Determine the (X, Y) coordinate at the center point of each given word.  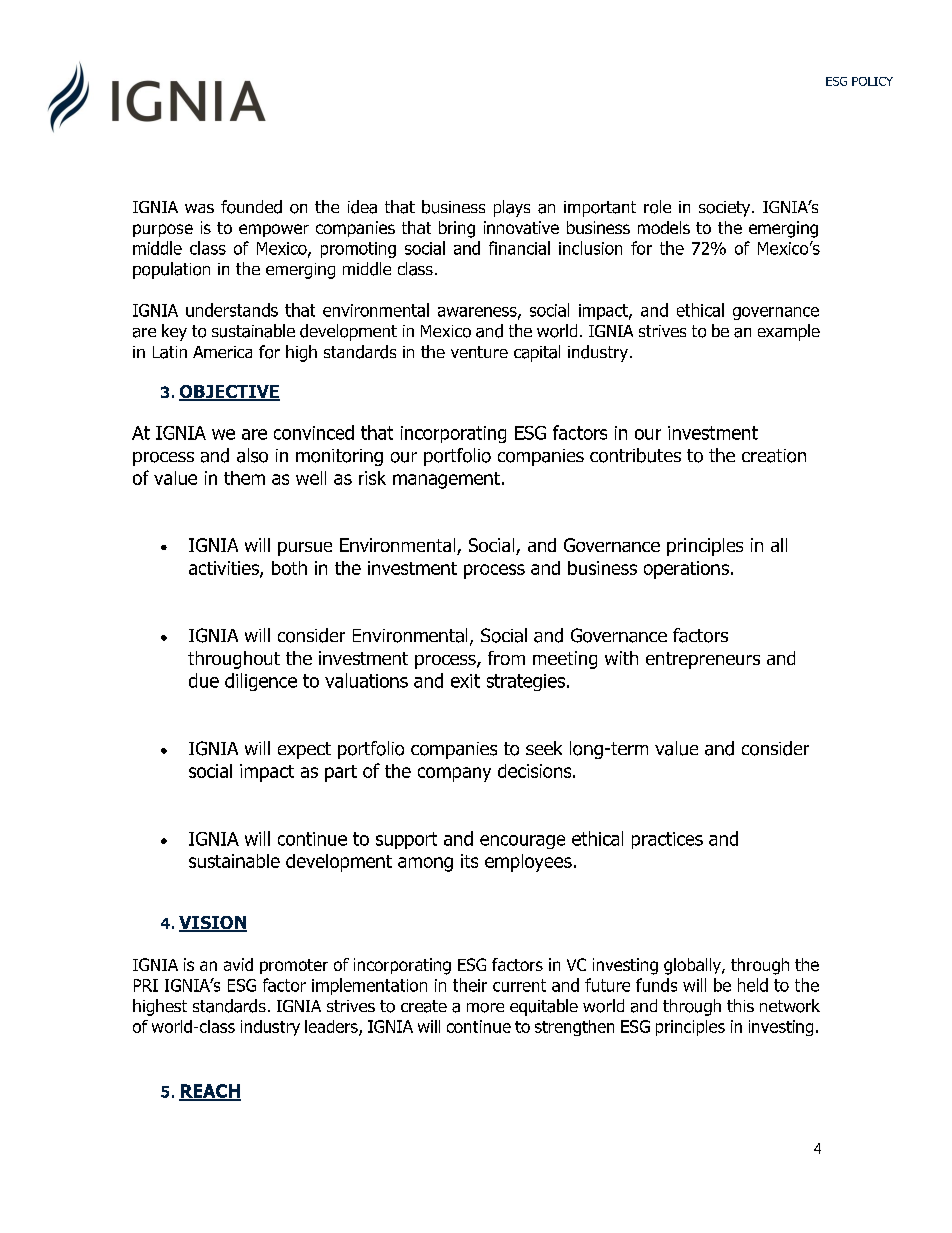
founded (251, 207)
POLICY (872, 81)
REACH (210, 1092)
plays (512, 208)
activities (225, 569)
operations (688, 570)
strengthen (574, 1028)
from (506, 658)
